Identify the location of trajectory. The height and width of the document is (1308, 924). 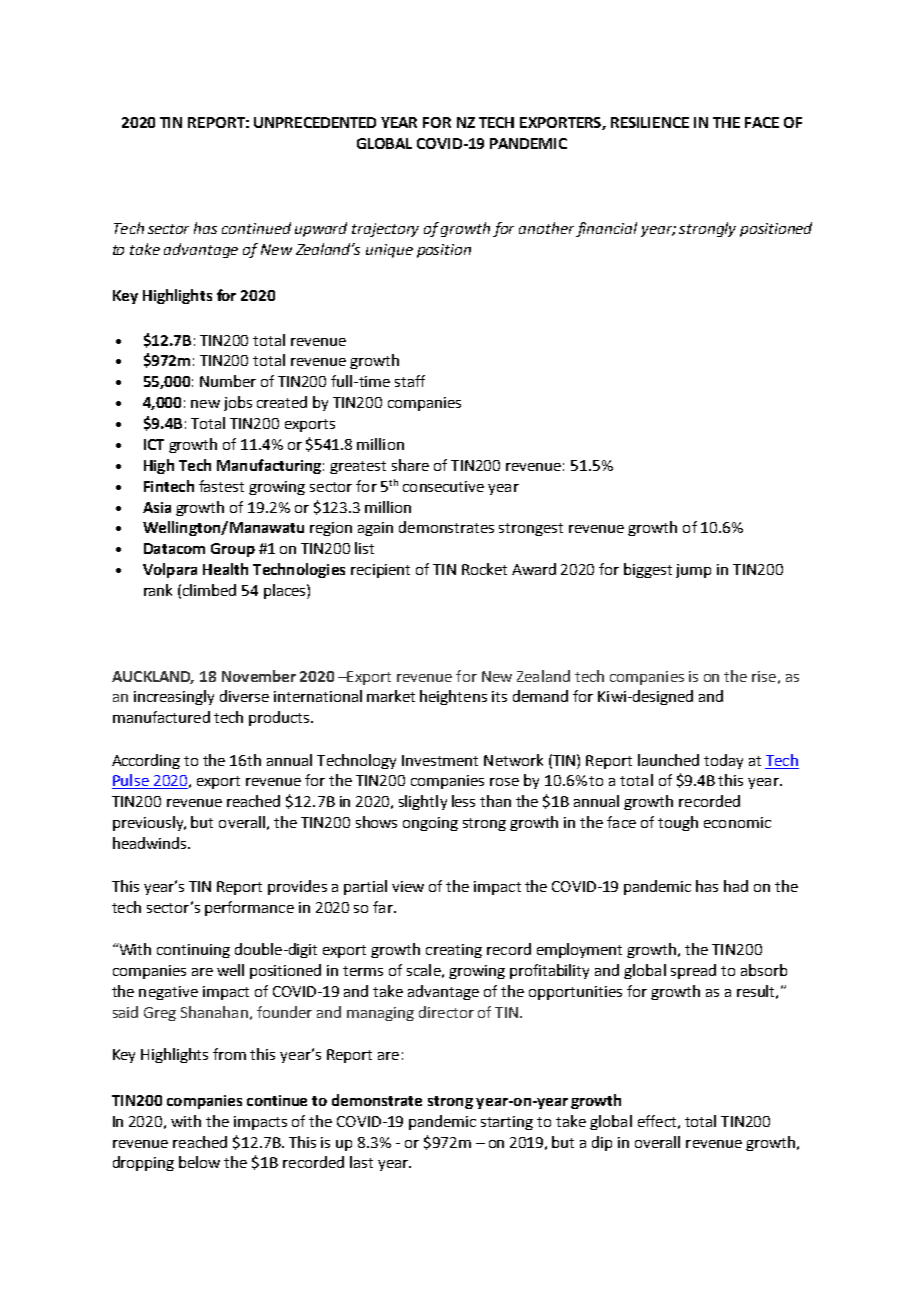
(385, 230).
